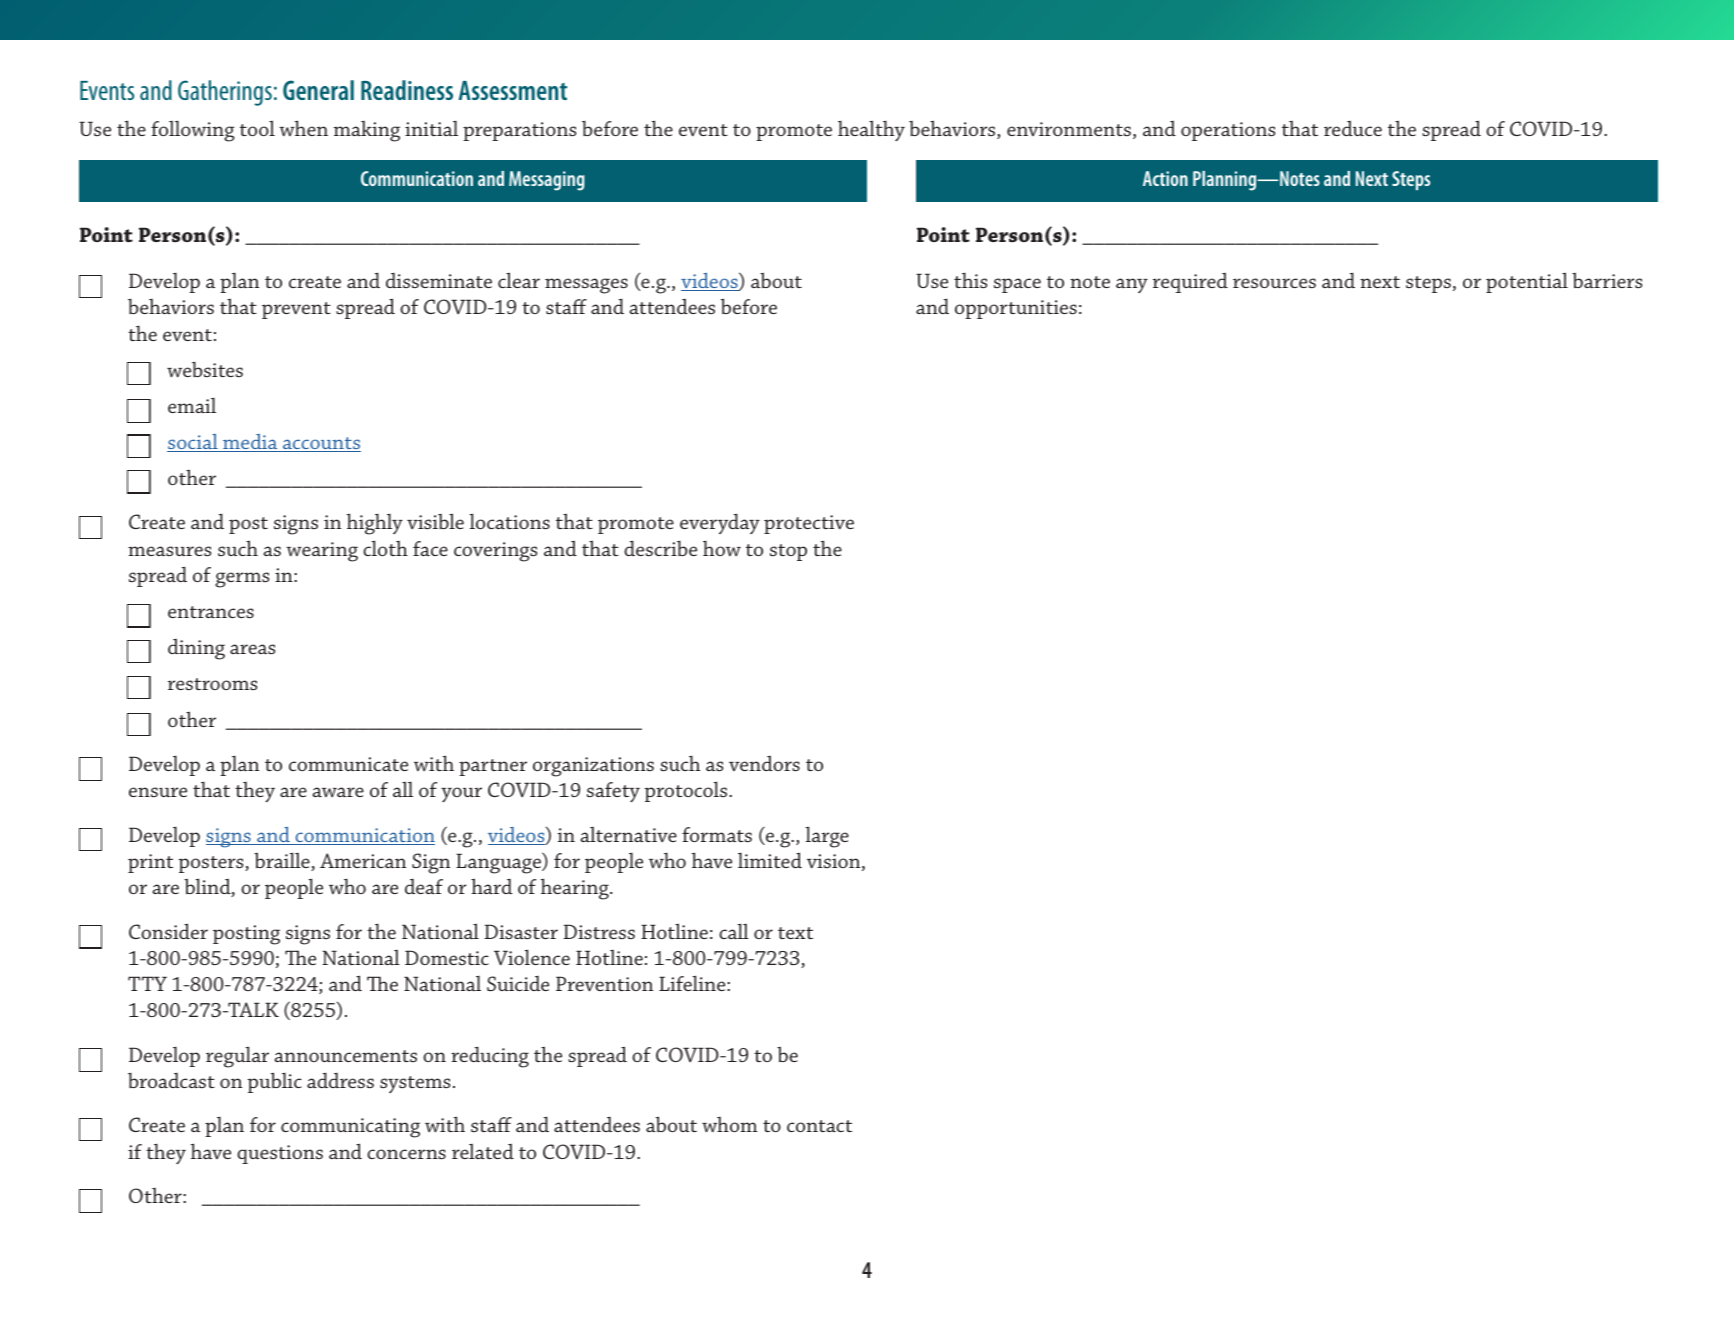 This screenshot has width=1734, height=1340. What do you see at coordinates (1527, 282) in the screenshot?
I see `potential` at bounding box center [1527, 282].
